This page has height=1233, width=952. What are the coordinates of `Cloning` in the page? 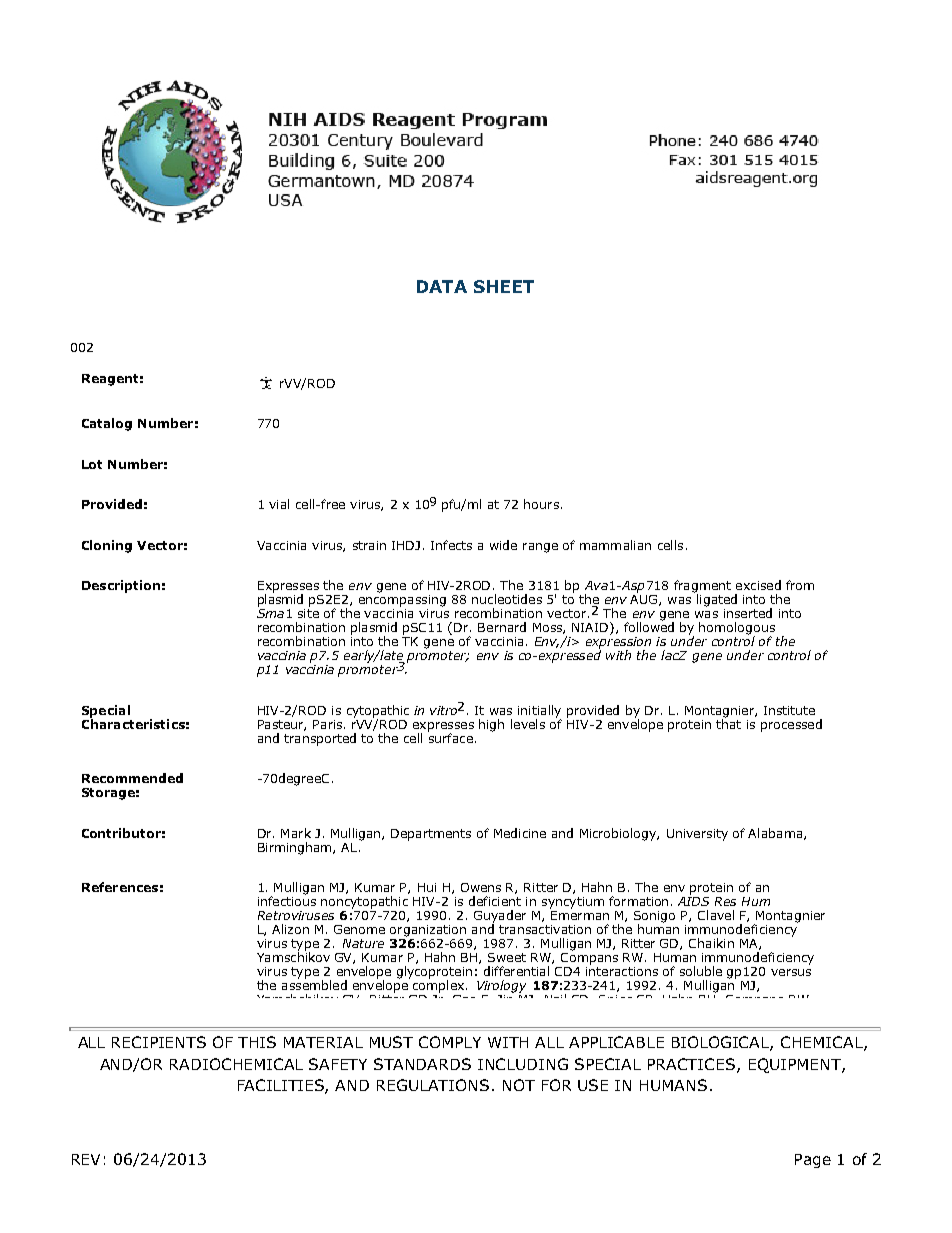 It's located at (107, 546).
